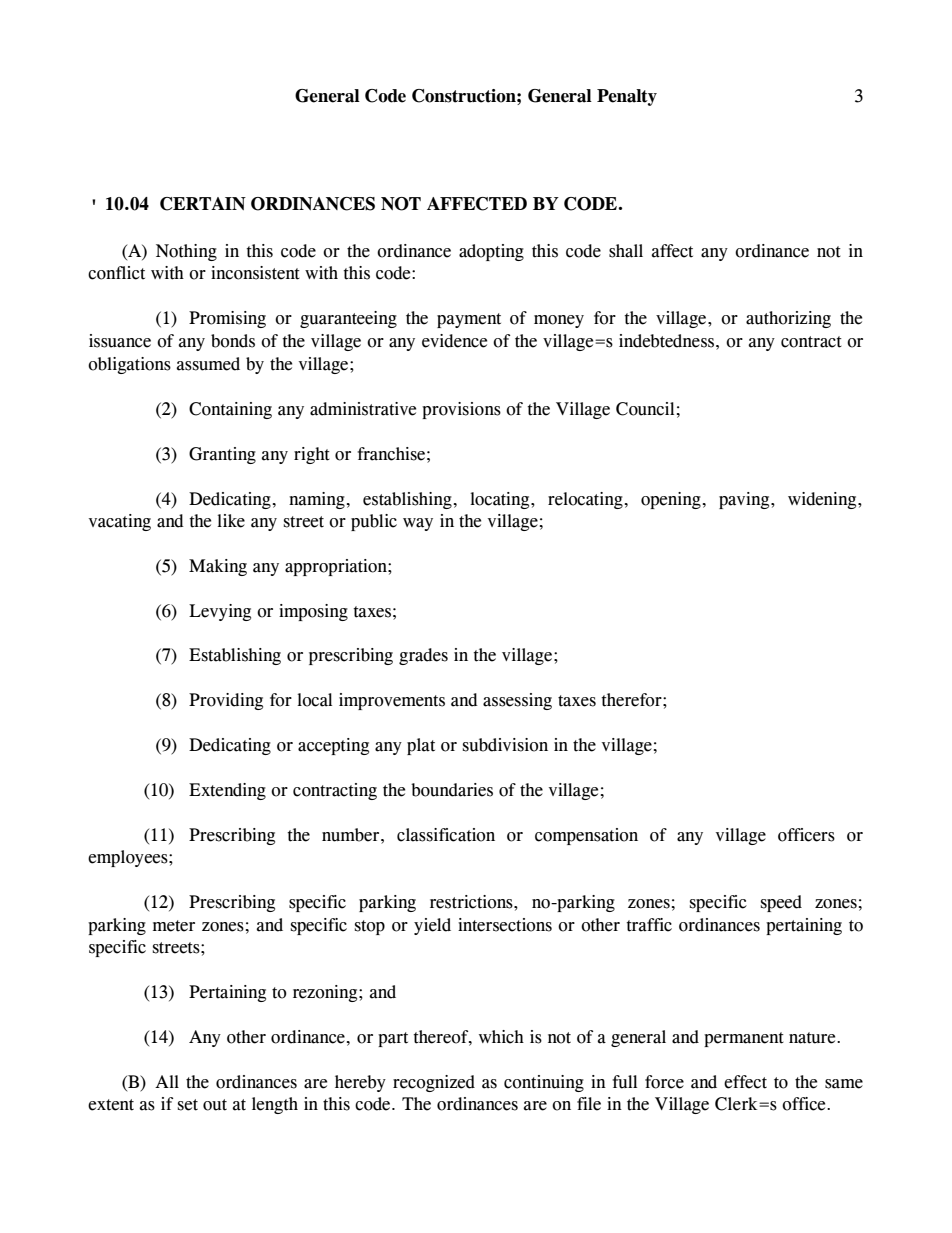 The width and height of the document is (952, 1233). I want to click on set, so click(188, 1105).
